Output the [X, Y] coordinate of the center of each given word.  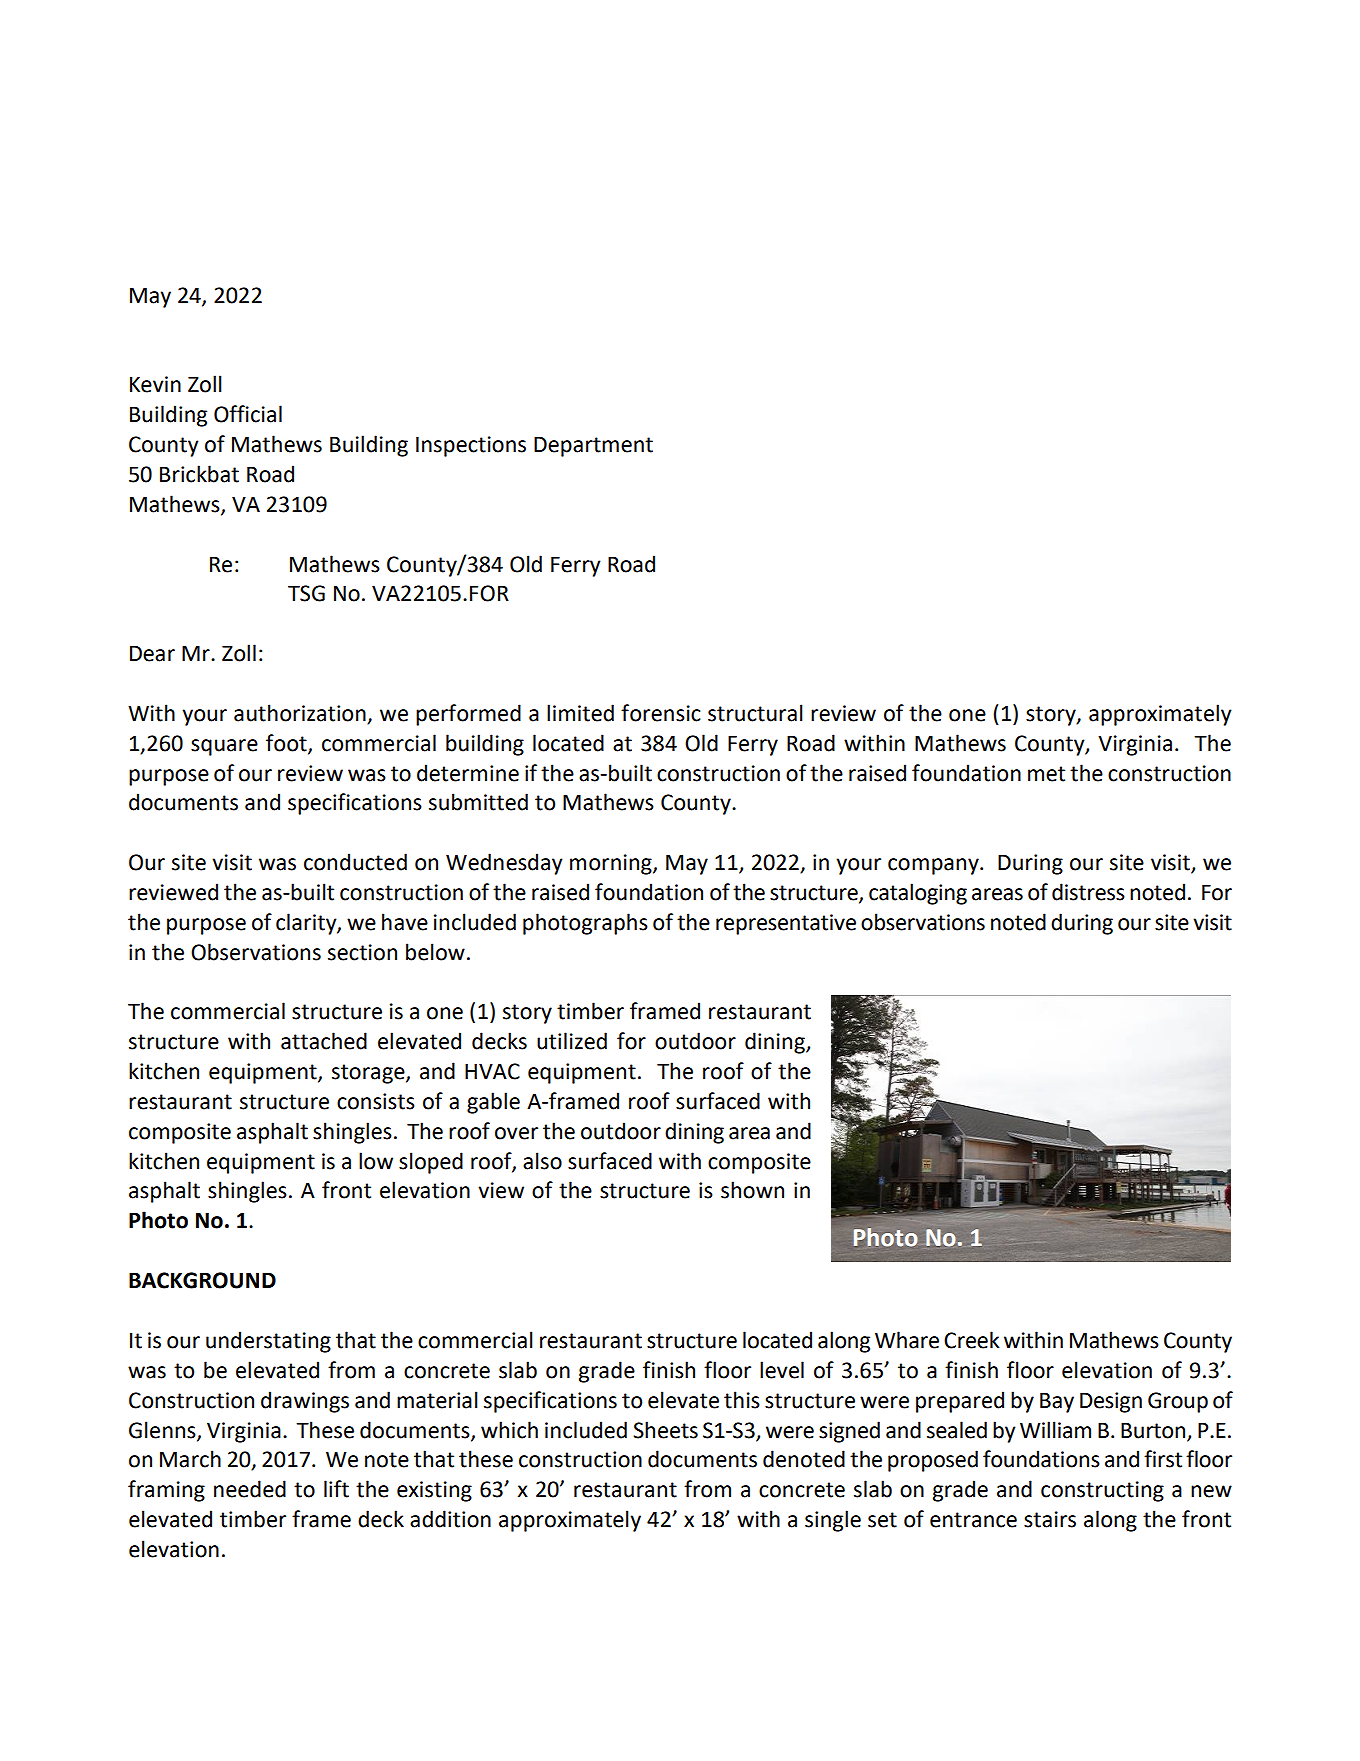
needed [250, 1489]
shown [752, 1190]
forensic [661, 713]
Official [248, 414]
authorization [300, 713]
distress [1088, 892]
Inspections [471, 446]
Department [593, 446]
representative [786, 924]
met [1046, 774]
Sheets [665, 1430]
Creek [972, 1340]
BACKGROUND [202, 1280]
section [362, 952]
